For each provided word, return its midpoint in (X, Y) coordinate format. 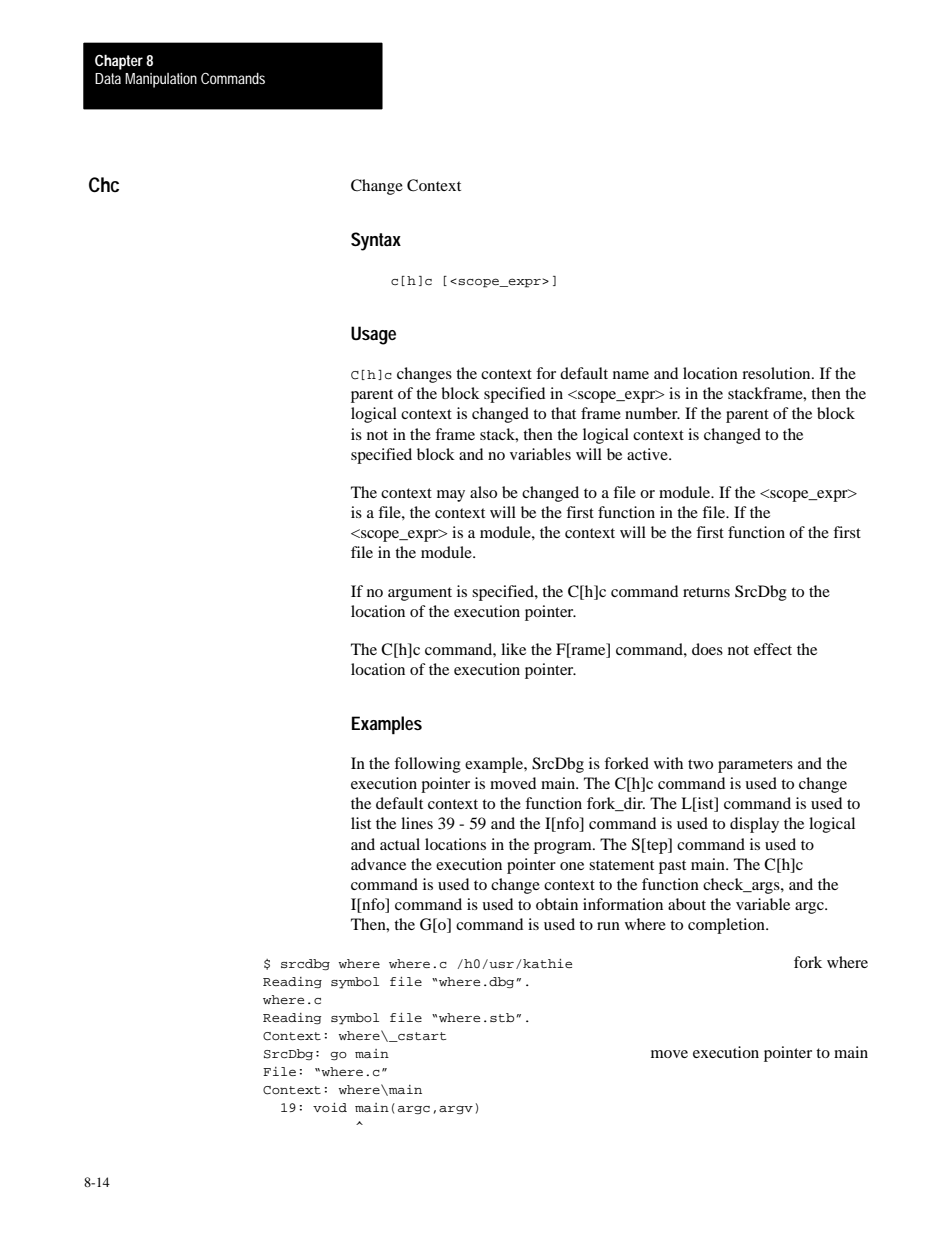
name (631, 375)
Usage (373, 335)
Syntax (376, 241)
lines (417, 823)
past (672, 867)
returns (706, 592)
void (330, 1107)
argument (420, 594)
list (361, 823)
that (563, 413)
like (513, 649)
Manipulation (161, 80)
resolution (777, 373)
